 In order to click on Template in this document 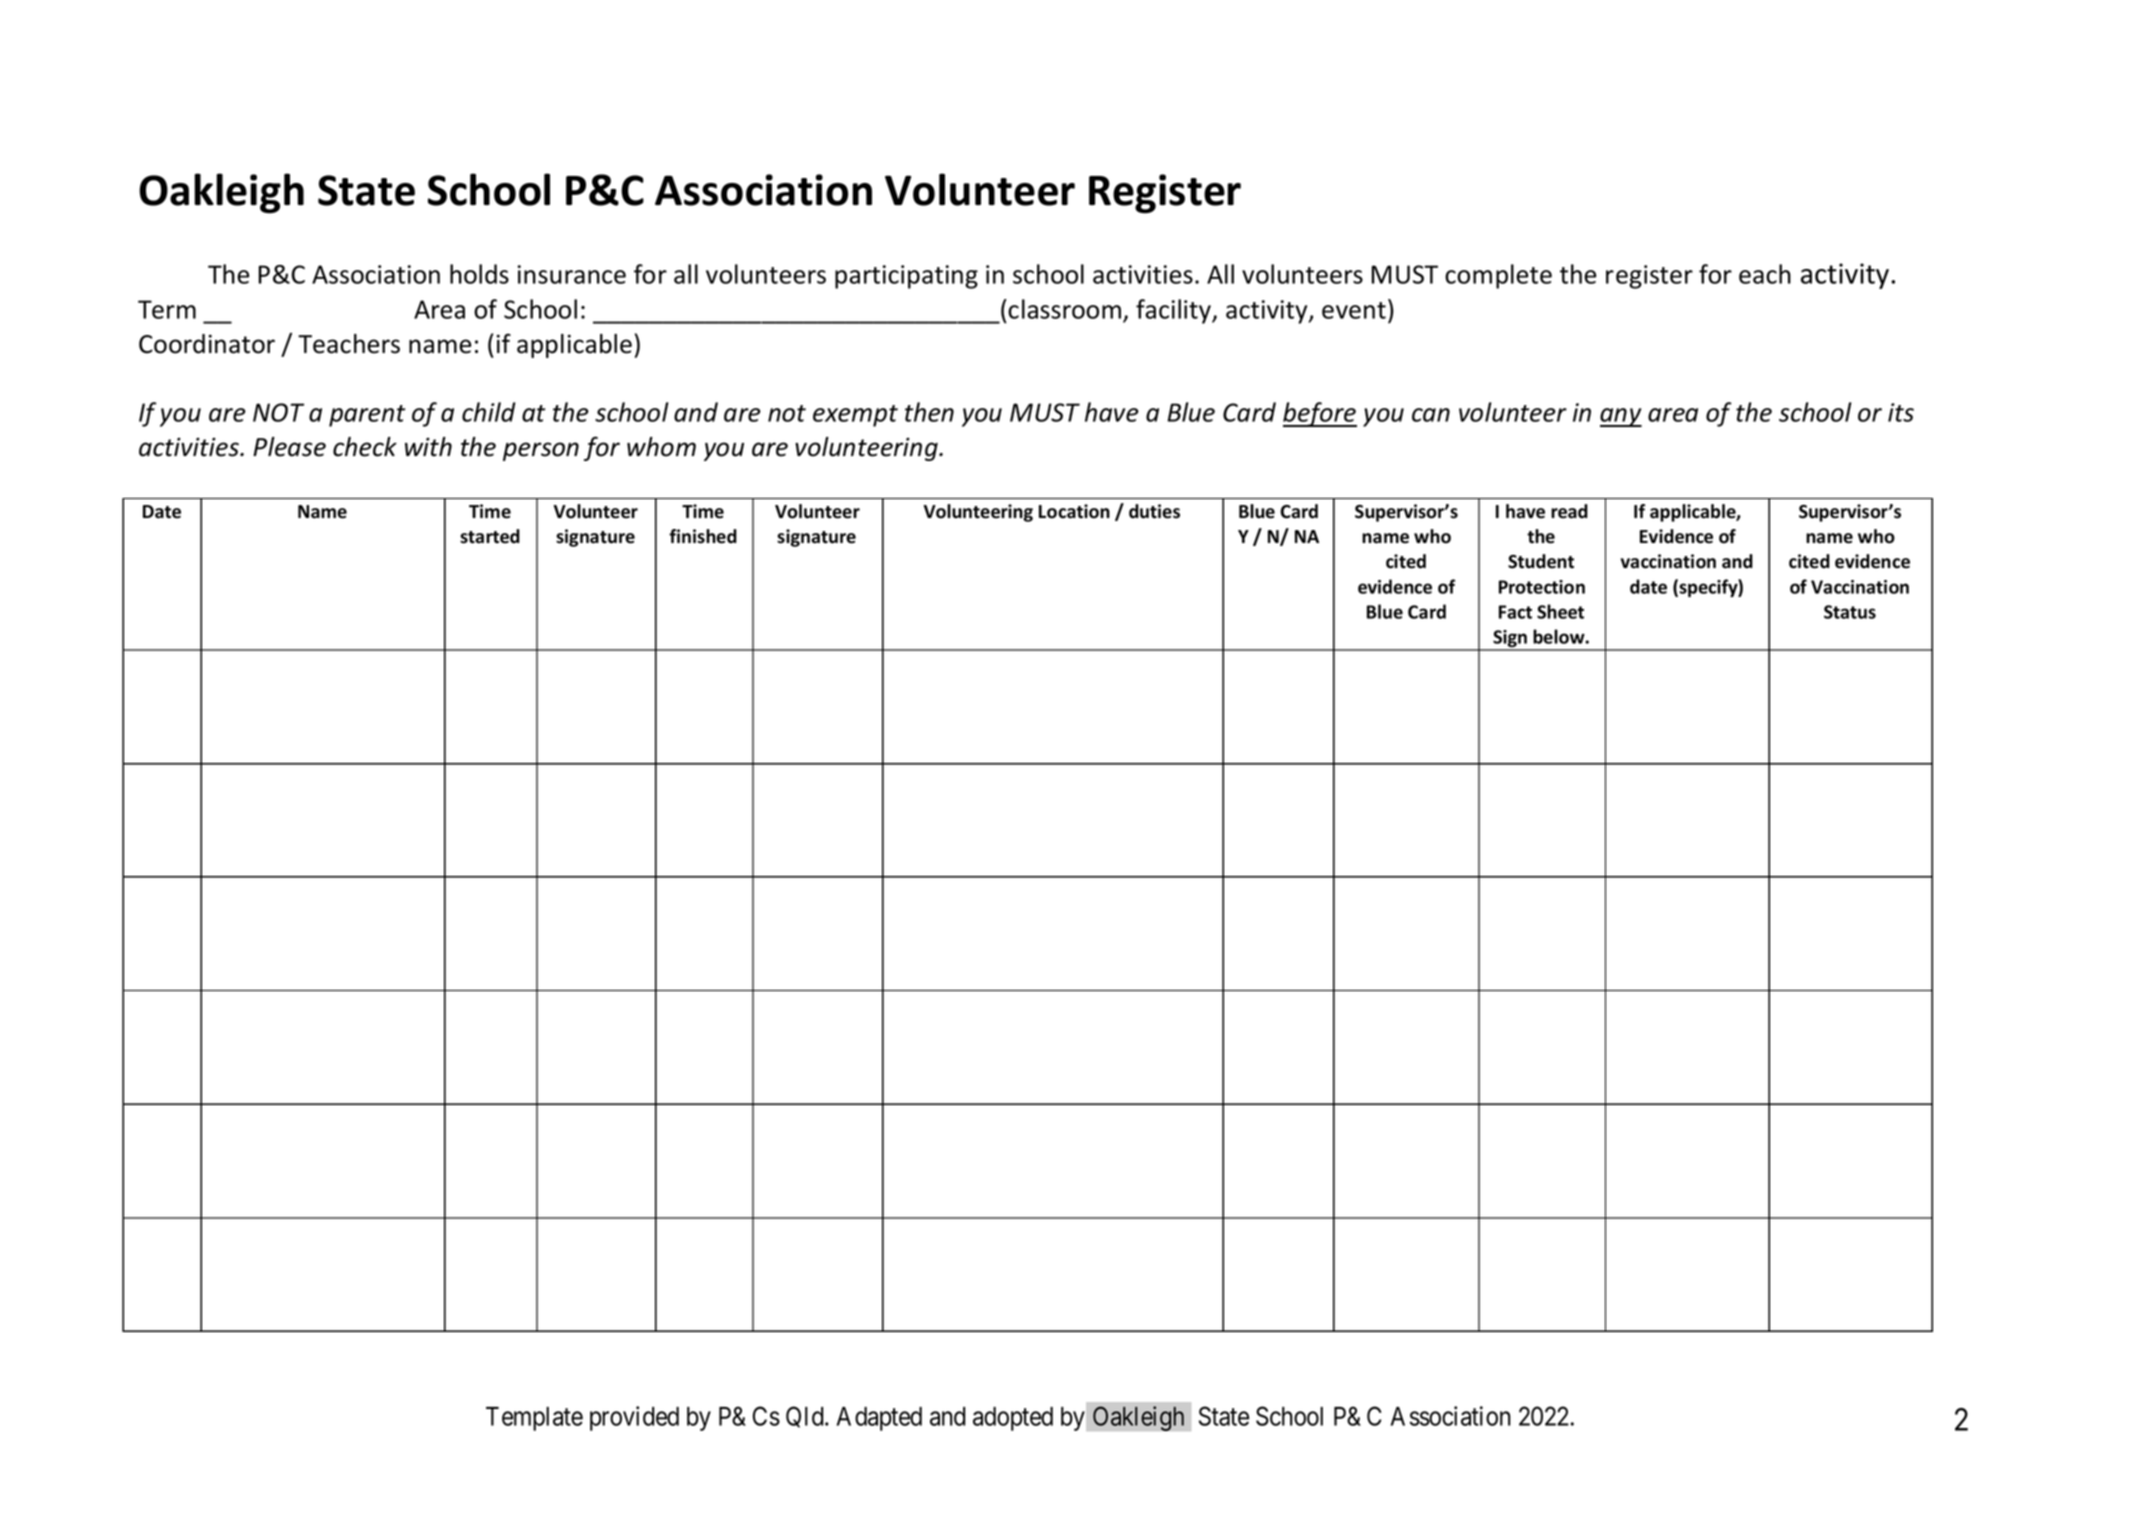, I will do `click(534, 1419)`.
